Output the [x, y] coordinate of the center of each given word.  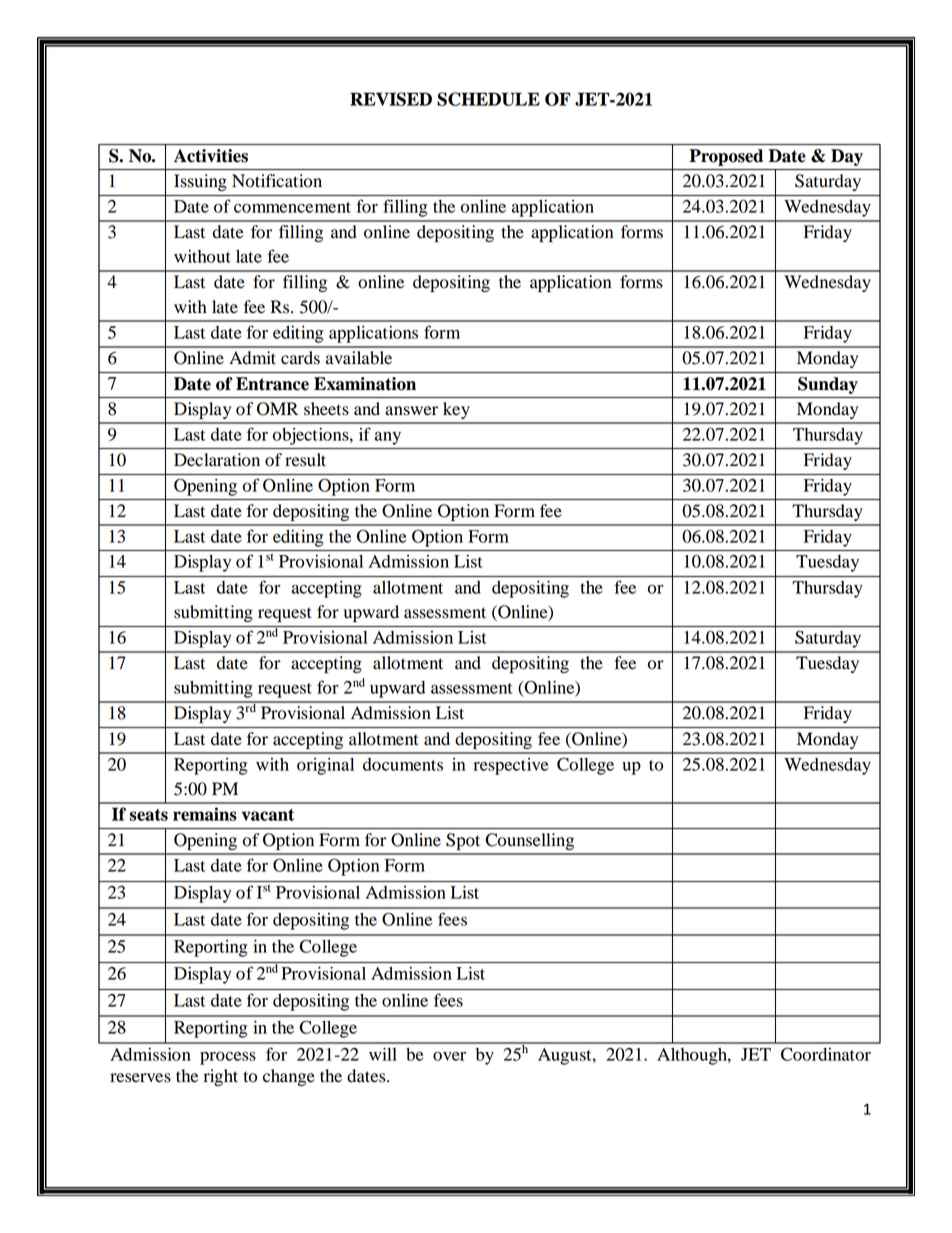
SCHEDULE [488, 99]
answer [411, 411]
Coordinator [826, 1054]
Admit [252, 358]
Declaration [217, 460]
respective [510, 766]
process [228, 1058]
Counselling [530, 841]
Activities [211, 156]
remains [205, 814]
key [456, 410]
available [359, 358]
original [325, 766]
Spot [463, 841]
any [388, 438]
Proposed [726, 157]
